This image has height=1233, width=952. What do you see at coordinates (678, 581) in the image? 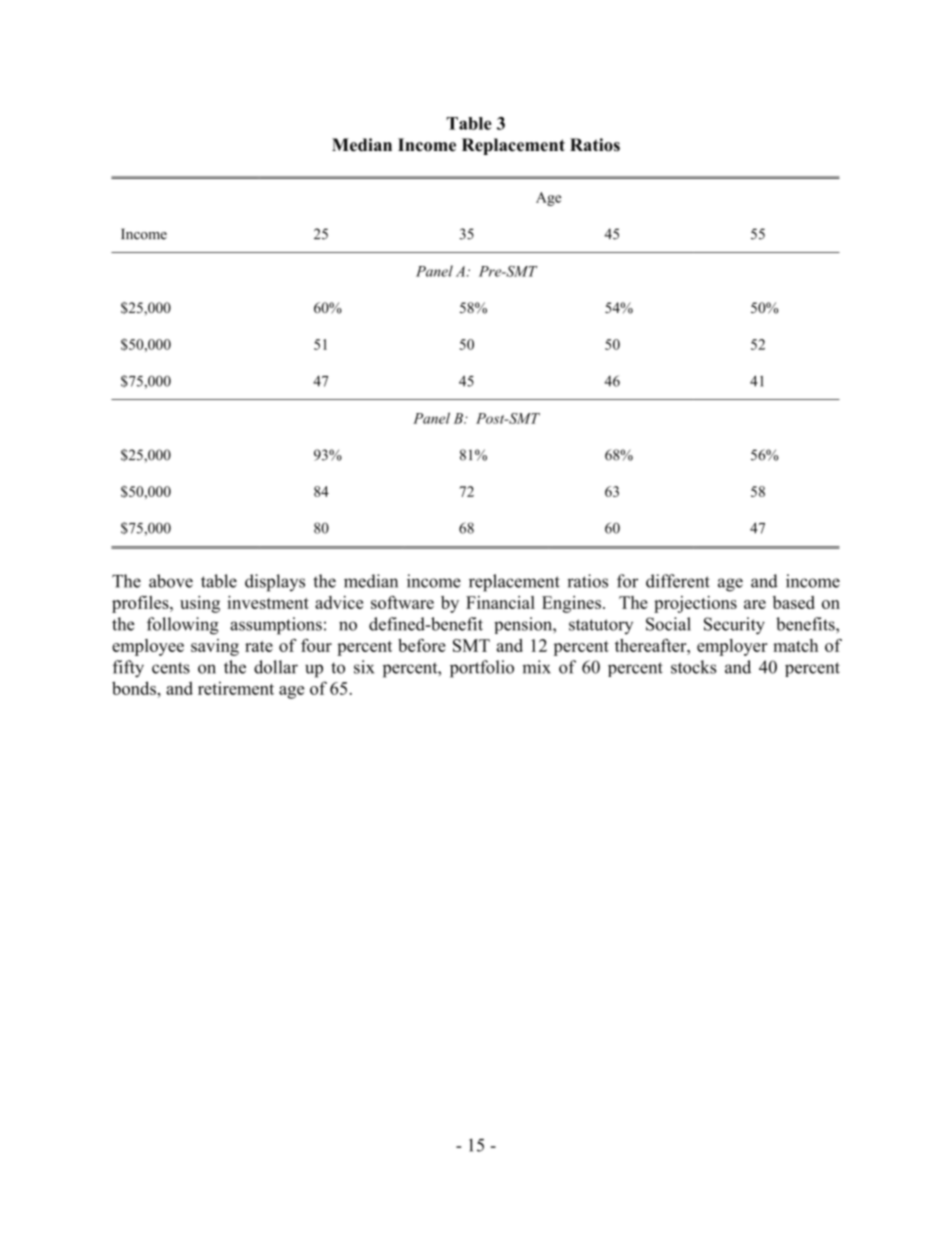
I see `different` at bounding box center [678, 581].
